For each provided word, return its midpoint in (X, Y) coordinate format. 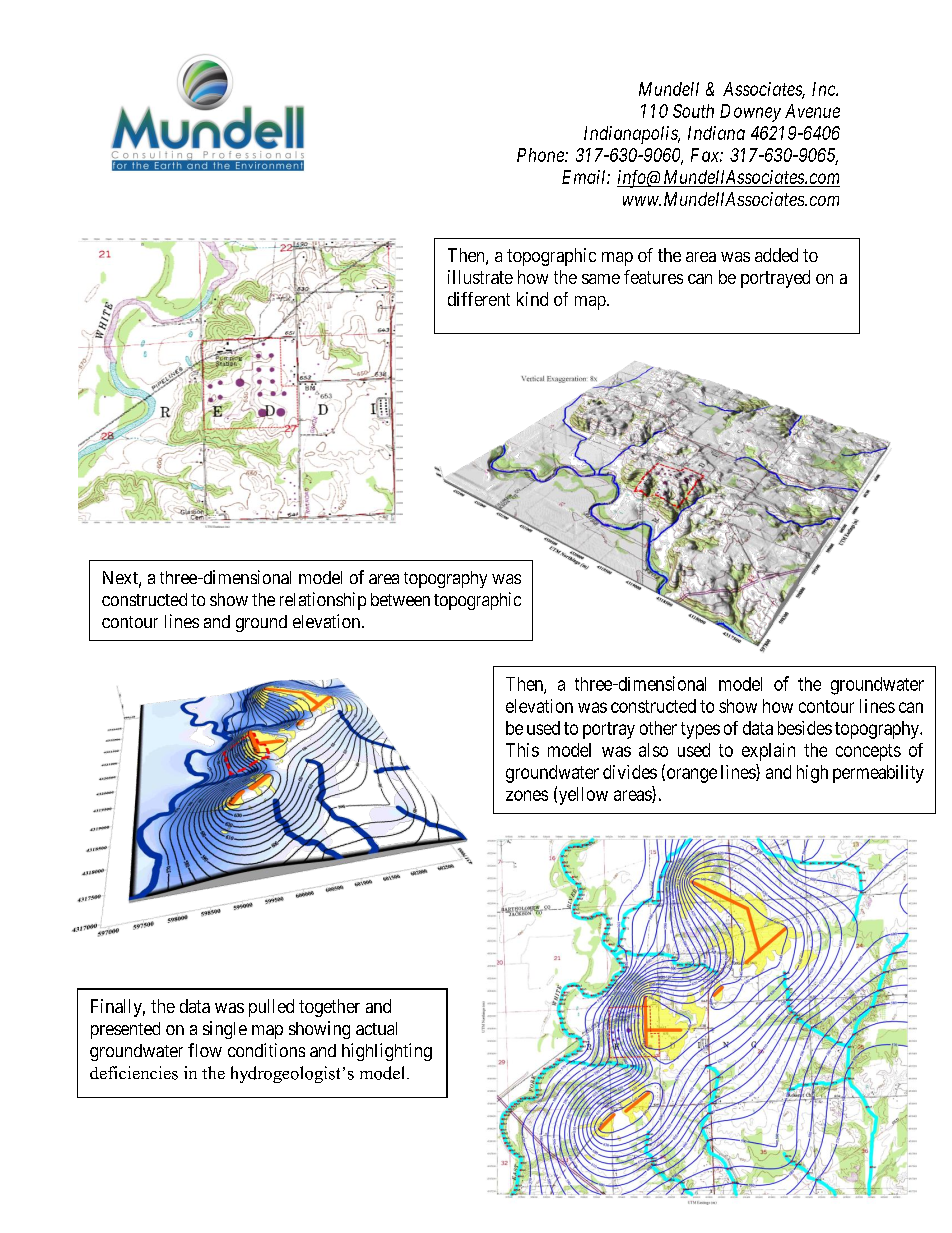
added (776, 255)
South (693, 111)
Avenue (812, 111)
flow (205, 1050)
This (522, 750)
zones (527, 795)
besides (805, 728)
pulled (271, 1008)
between (400, 599)
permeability (878, 774)
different (479, 299)
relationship (323, 601)
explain (768, 752)
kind (532, 299)
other (658, 728)
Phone (541, 155)
